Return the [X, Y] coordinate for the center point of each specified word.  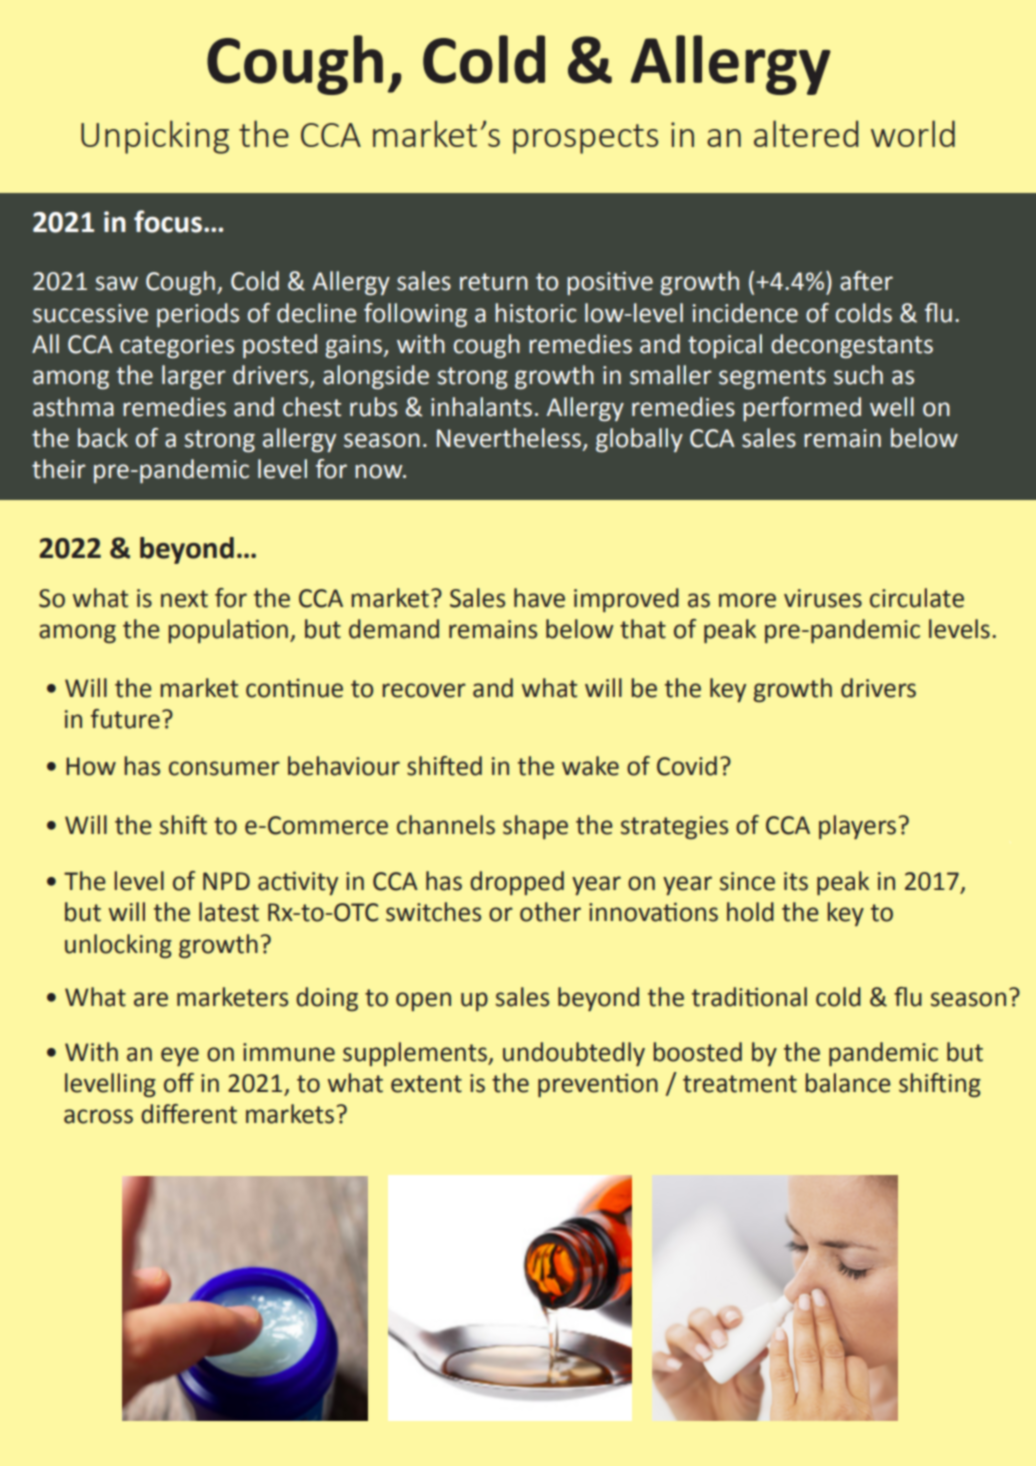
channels [446, 825]
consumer [224, 768]
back [103, 438]
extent [426, 1084]
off [179, 1083]
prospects [585, 139]
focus [168, 221]
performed [802, 409]
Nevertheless [510, 439]
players [857, 827]
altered [806, 133]
